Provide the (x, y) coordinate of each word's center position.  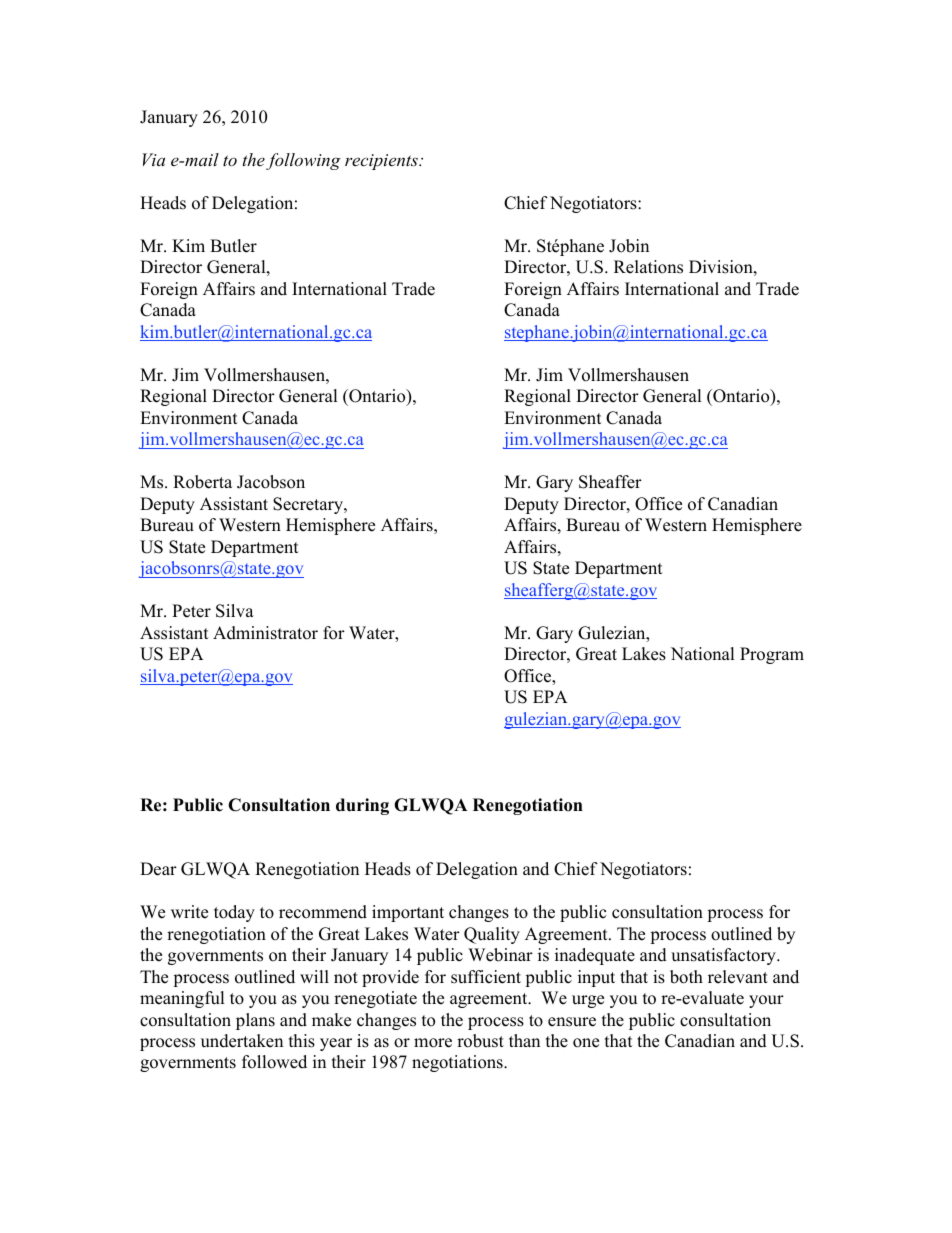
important (408, 913)
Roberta (202, 482)
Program (772, 655)
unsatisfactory (724, 956)
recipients (382, 162)
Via (153, 159)
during (362, 806)
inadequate (595, 956)
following (303, 161)
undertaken (242, 1041)
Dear (158, 869)
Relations (648, 267)
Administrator (265, 633)
